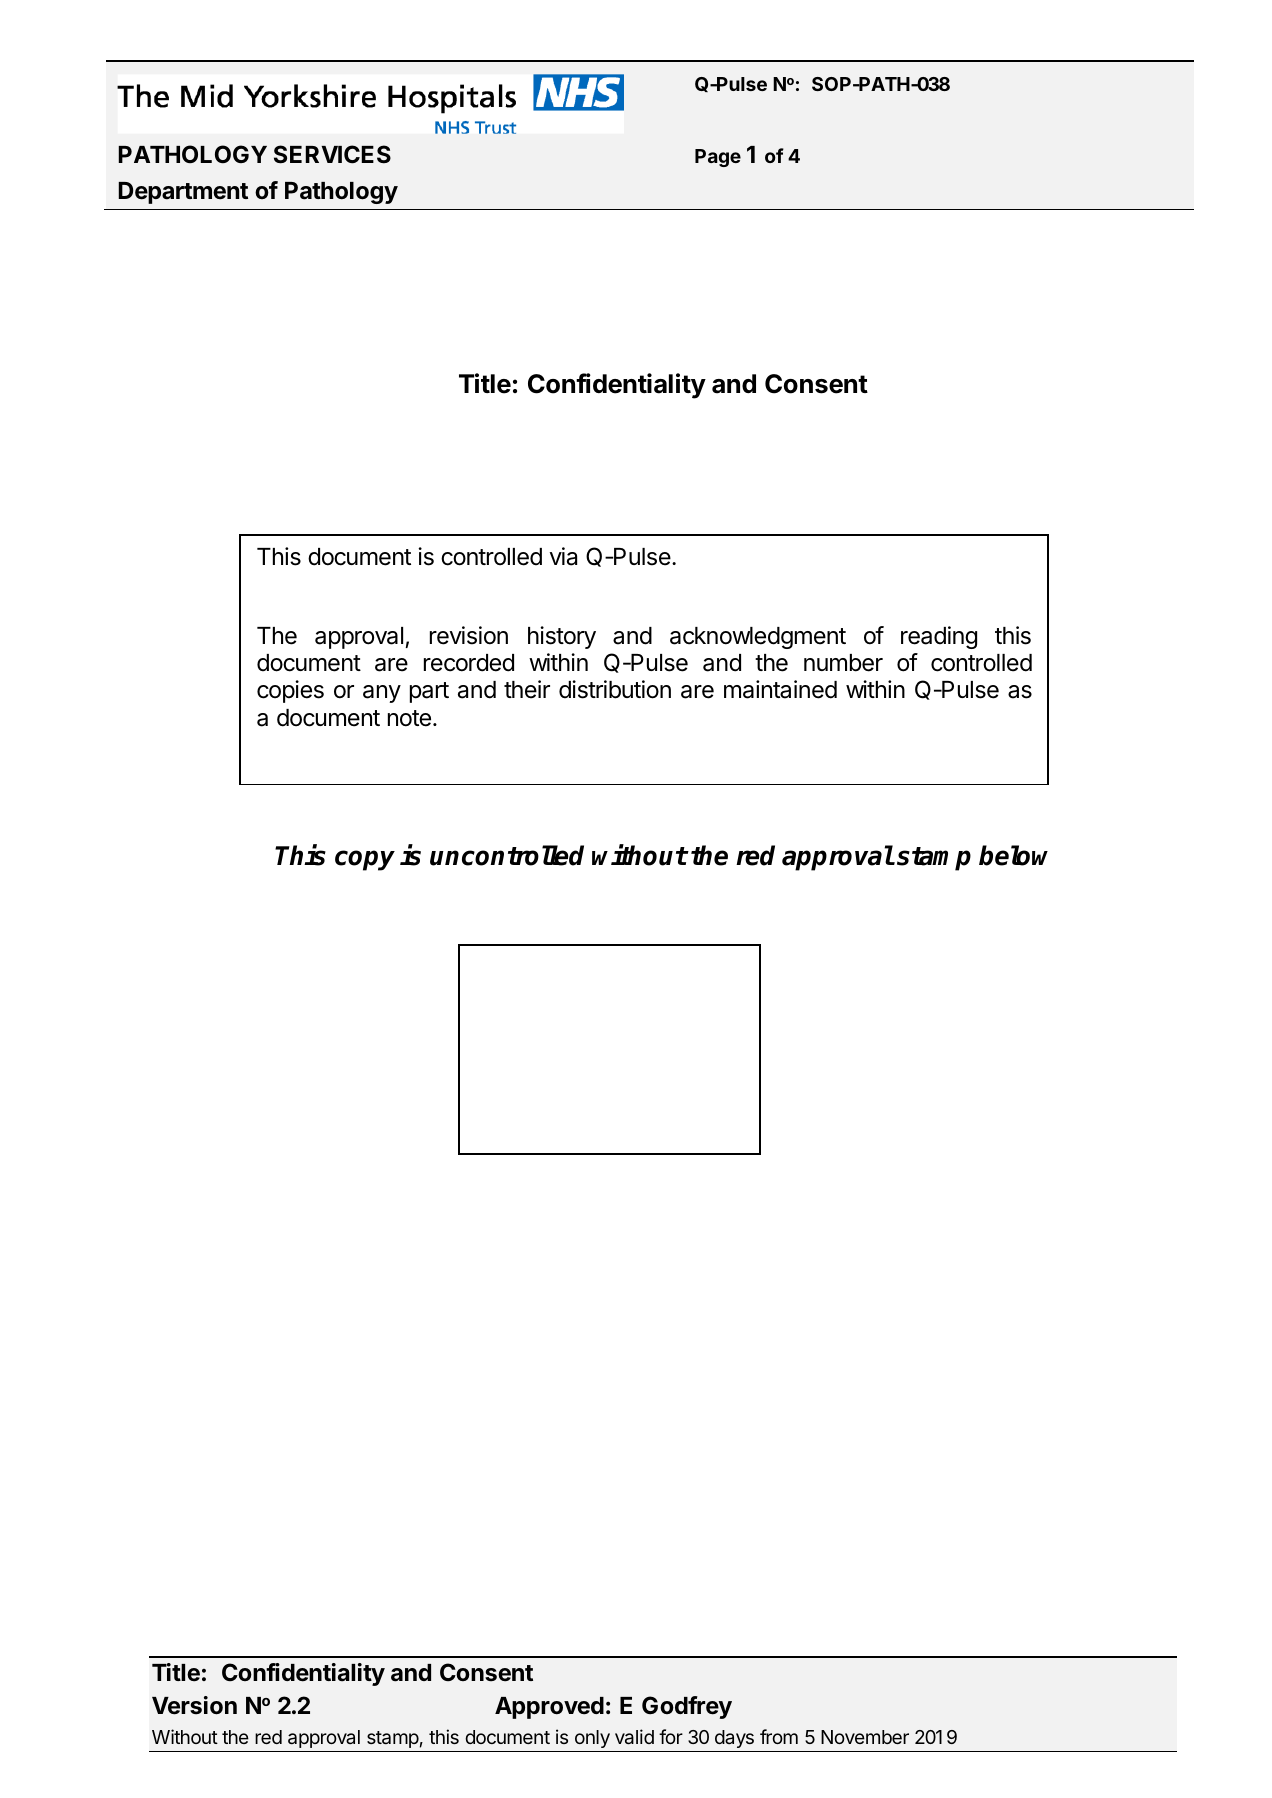 The width and height of the image is (1272, 1798). Describe the element at coordinates (527, 689) in the image. I see `their` at that location.
